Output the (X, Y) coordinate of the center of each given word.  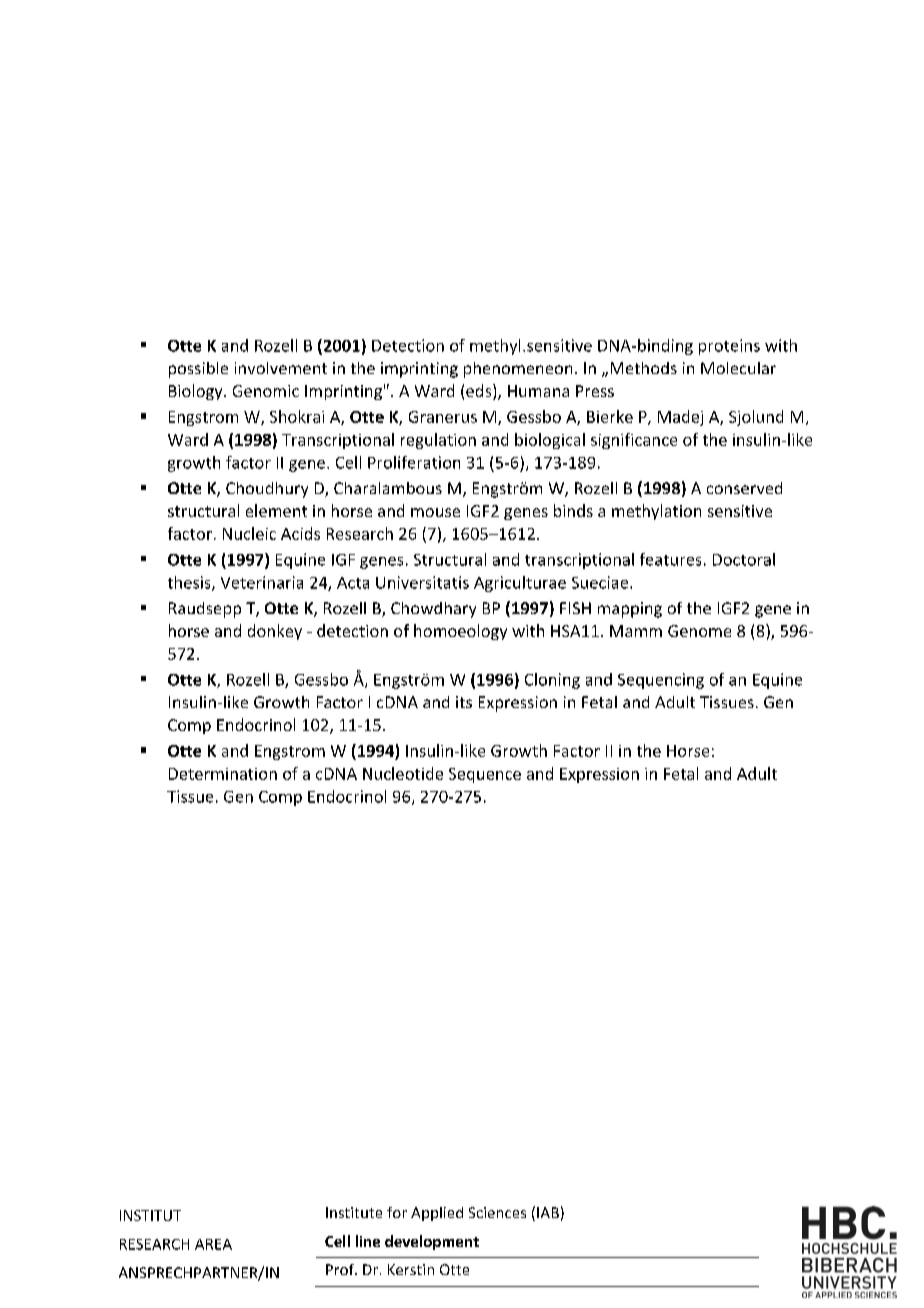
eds (480, 392)
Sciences (497, 1212)
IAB (548, 1212)
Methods (644, 368)
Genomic (266, 391)
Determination (223, 774)
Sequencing (661, 681)
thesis (190, 583)
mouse (435, 512)
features (670, 559)
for (397, 1212)
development (432, 1242)
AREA (213, 1244)
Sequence (485, 775)
